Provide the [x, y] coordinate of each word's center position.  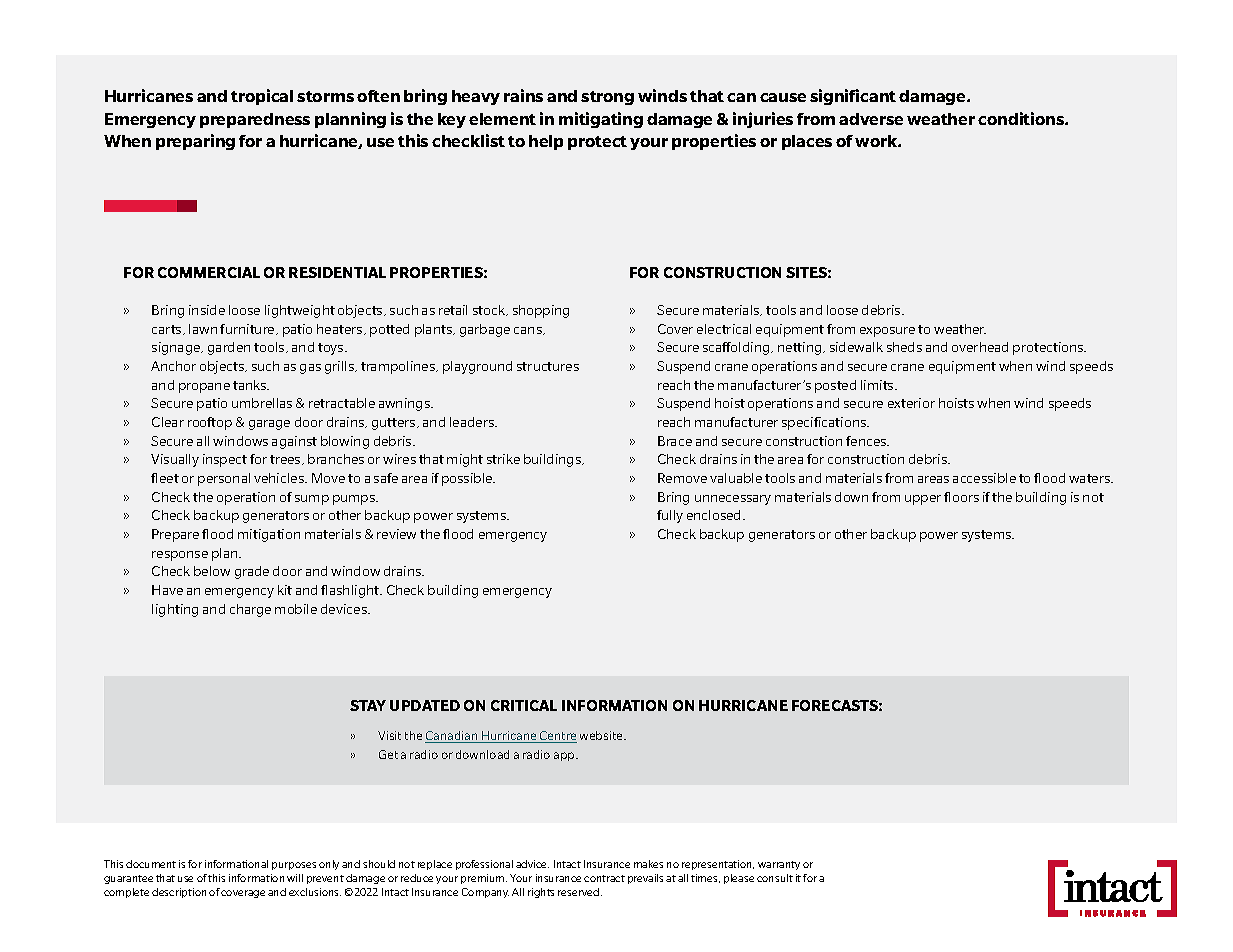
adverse [871, 119]
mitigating [601, 120]
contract [604, 878]
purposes [294, 866]
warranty [779, 865]
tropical [262, 97]
